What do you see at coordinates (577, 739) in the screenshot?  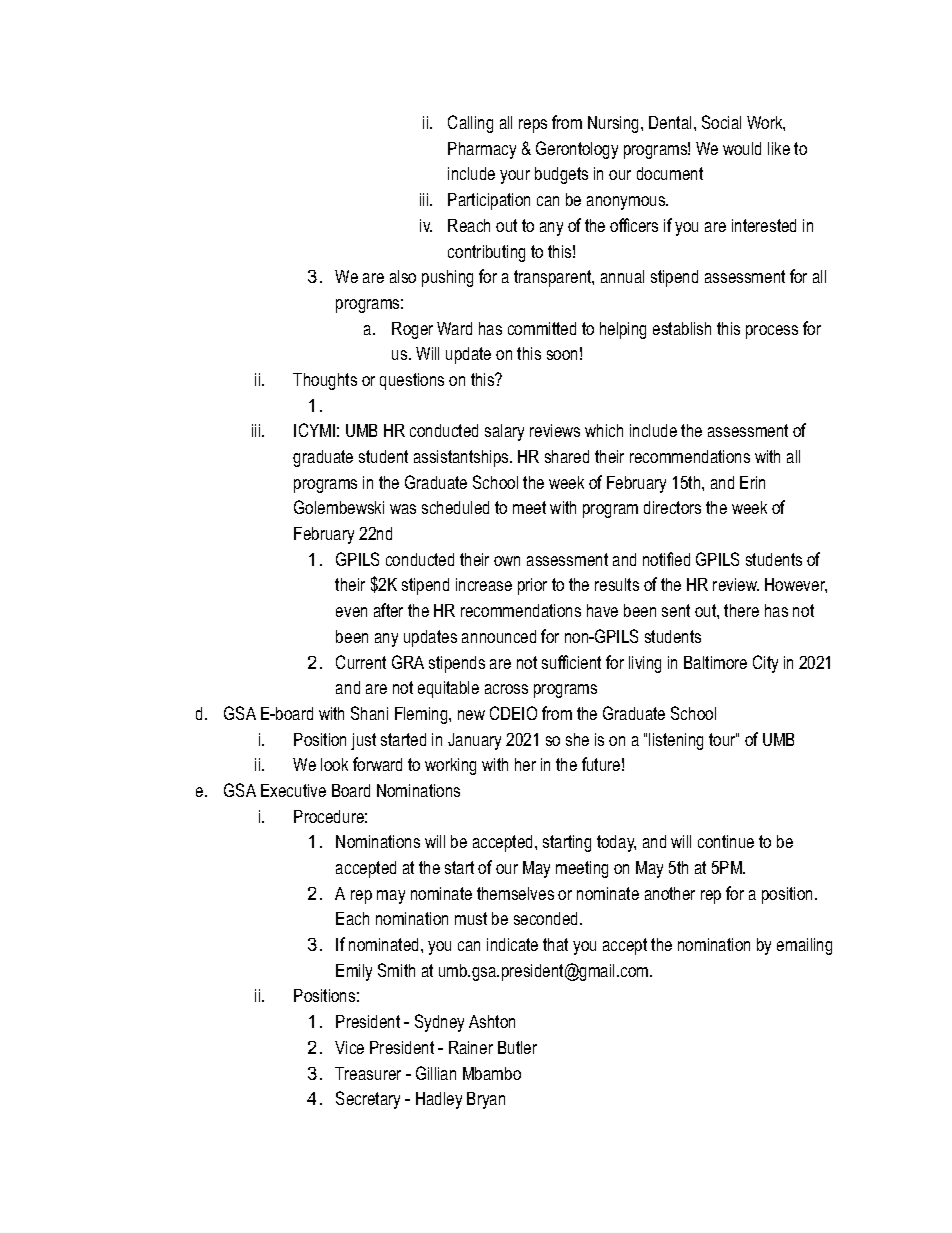 I see `she` at bounding box center [577, 739].
